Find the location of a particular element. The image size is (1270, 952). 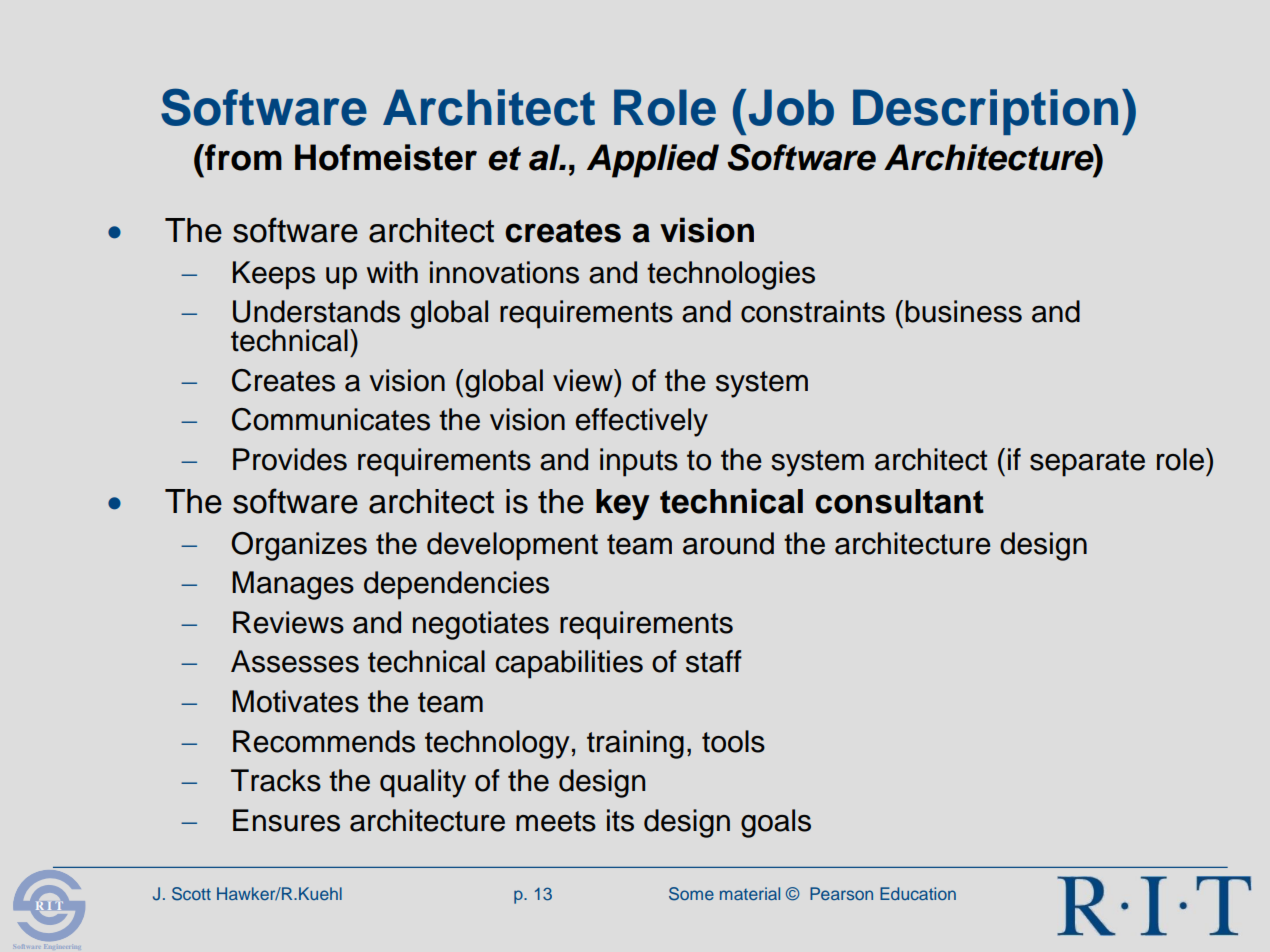

Description is located at coordinates (985, 112).
